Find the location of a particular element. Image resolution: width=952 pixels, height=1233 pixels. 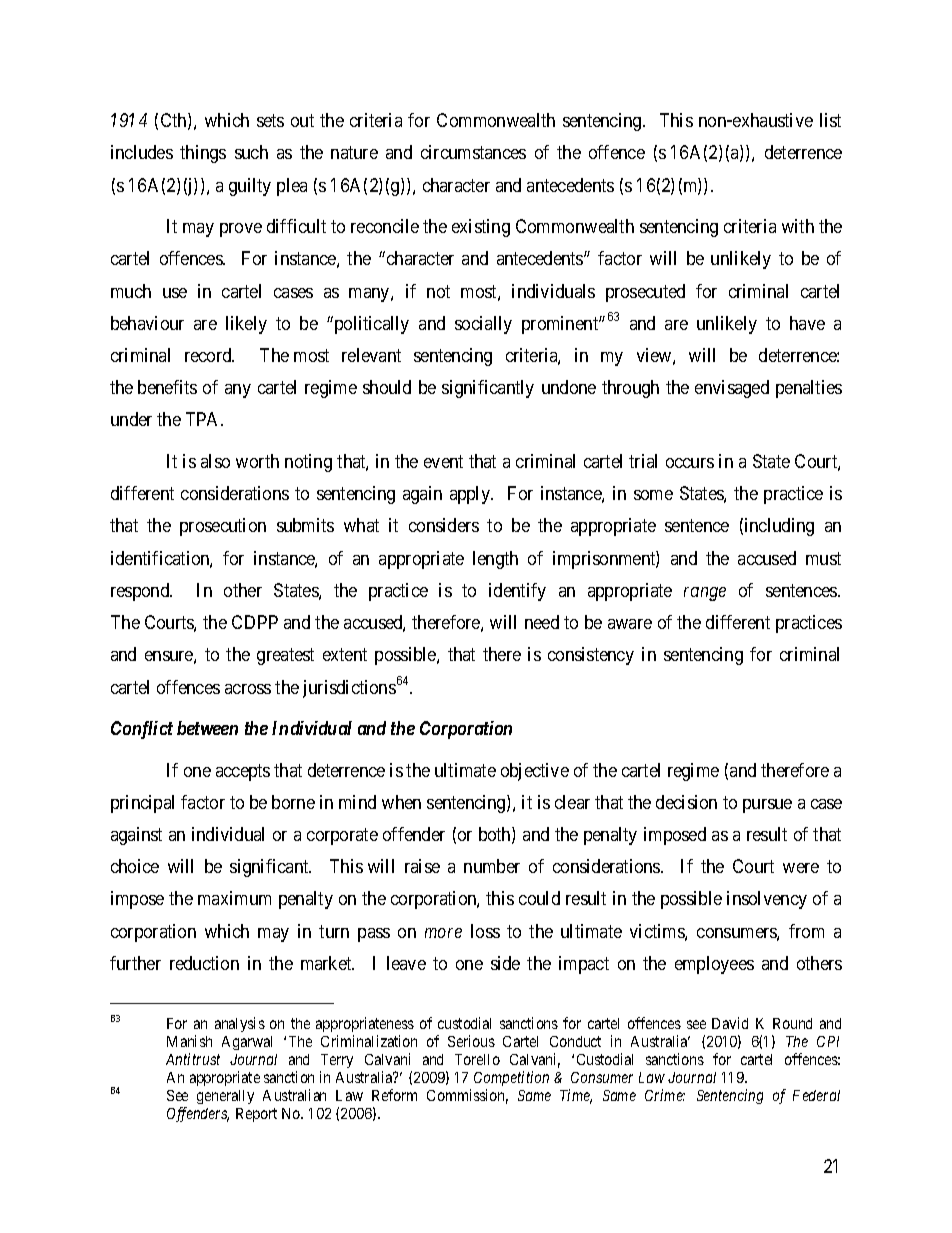

must is located at coordinates (823, 558).
